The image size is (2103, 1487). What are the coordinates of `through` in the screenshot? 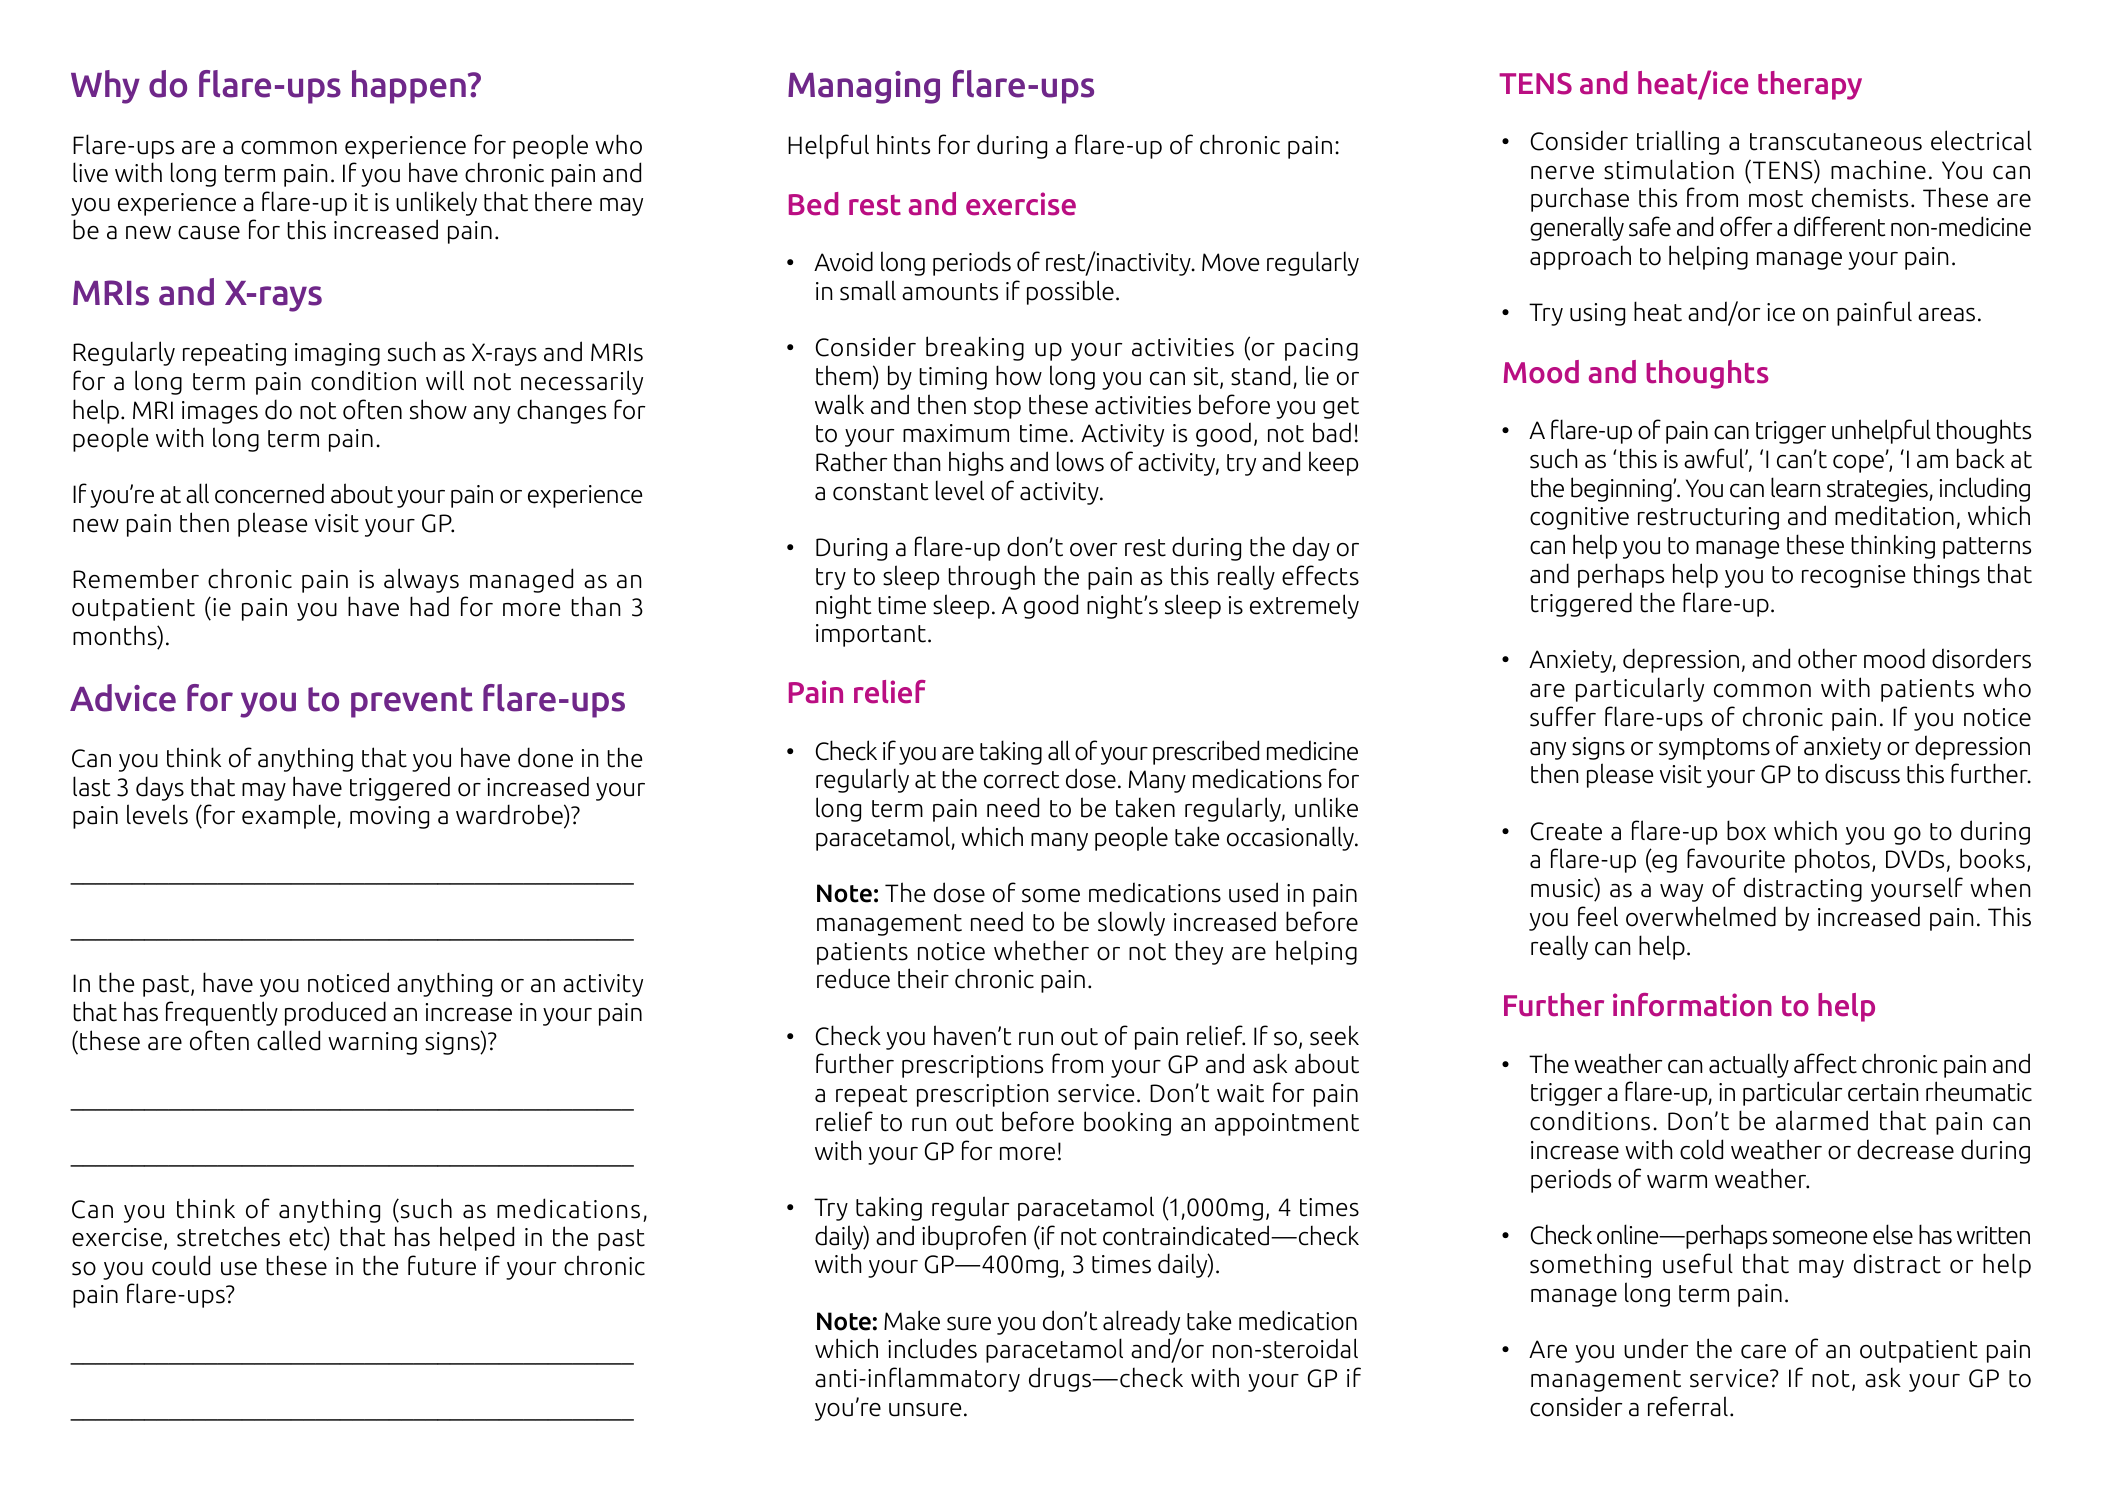 It's located at (991, 577).
